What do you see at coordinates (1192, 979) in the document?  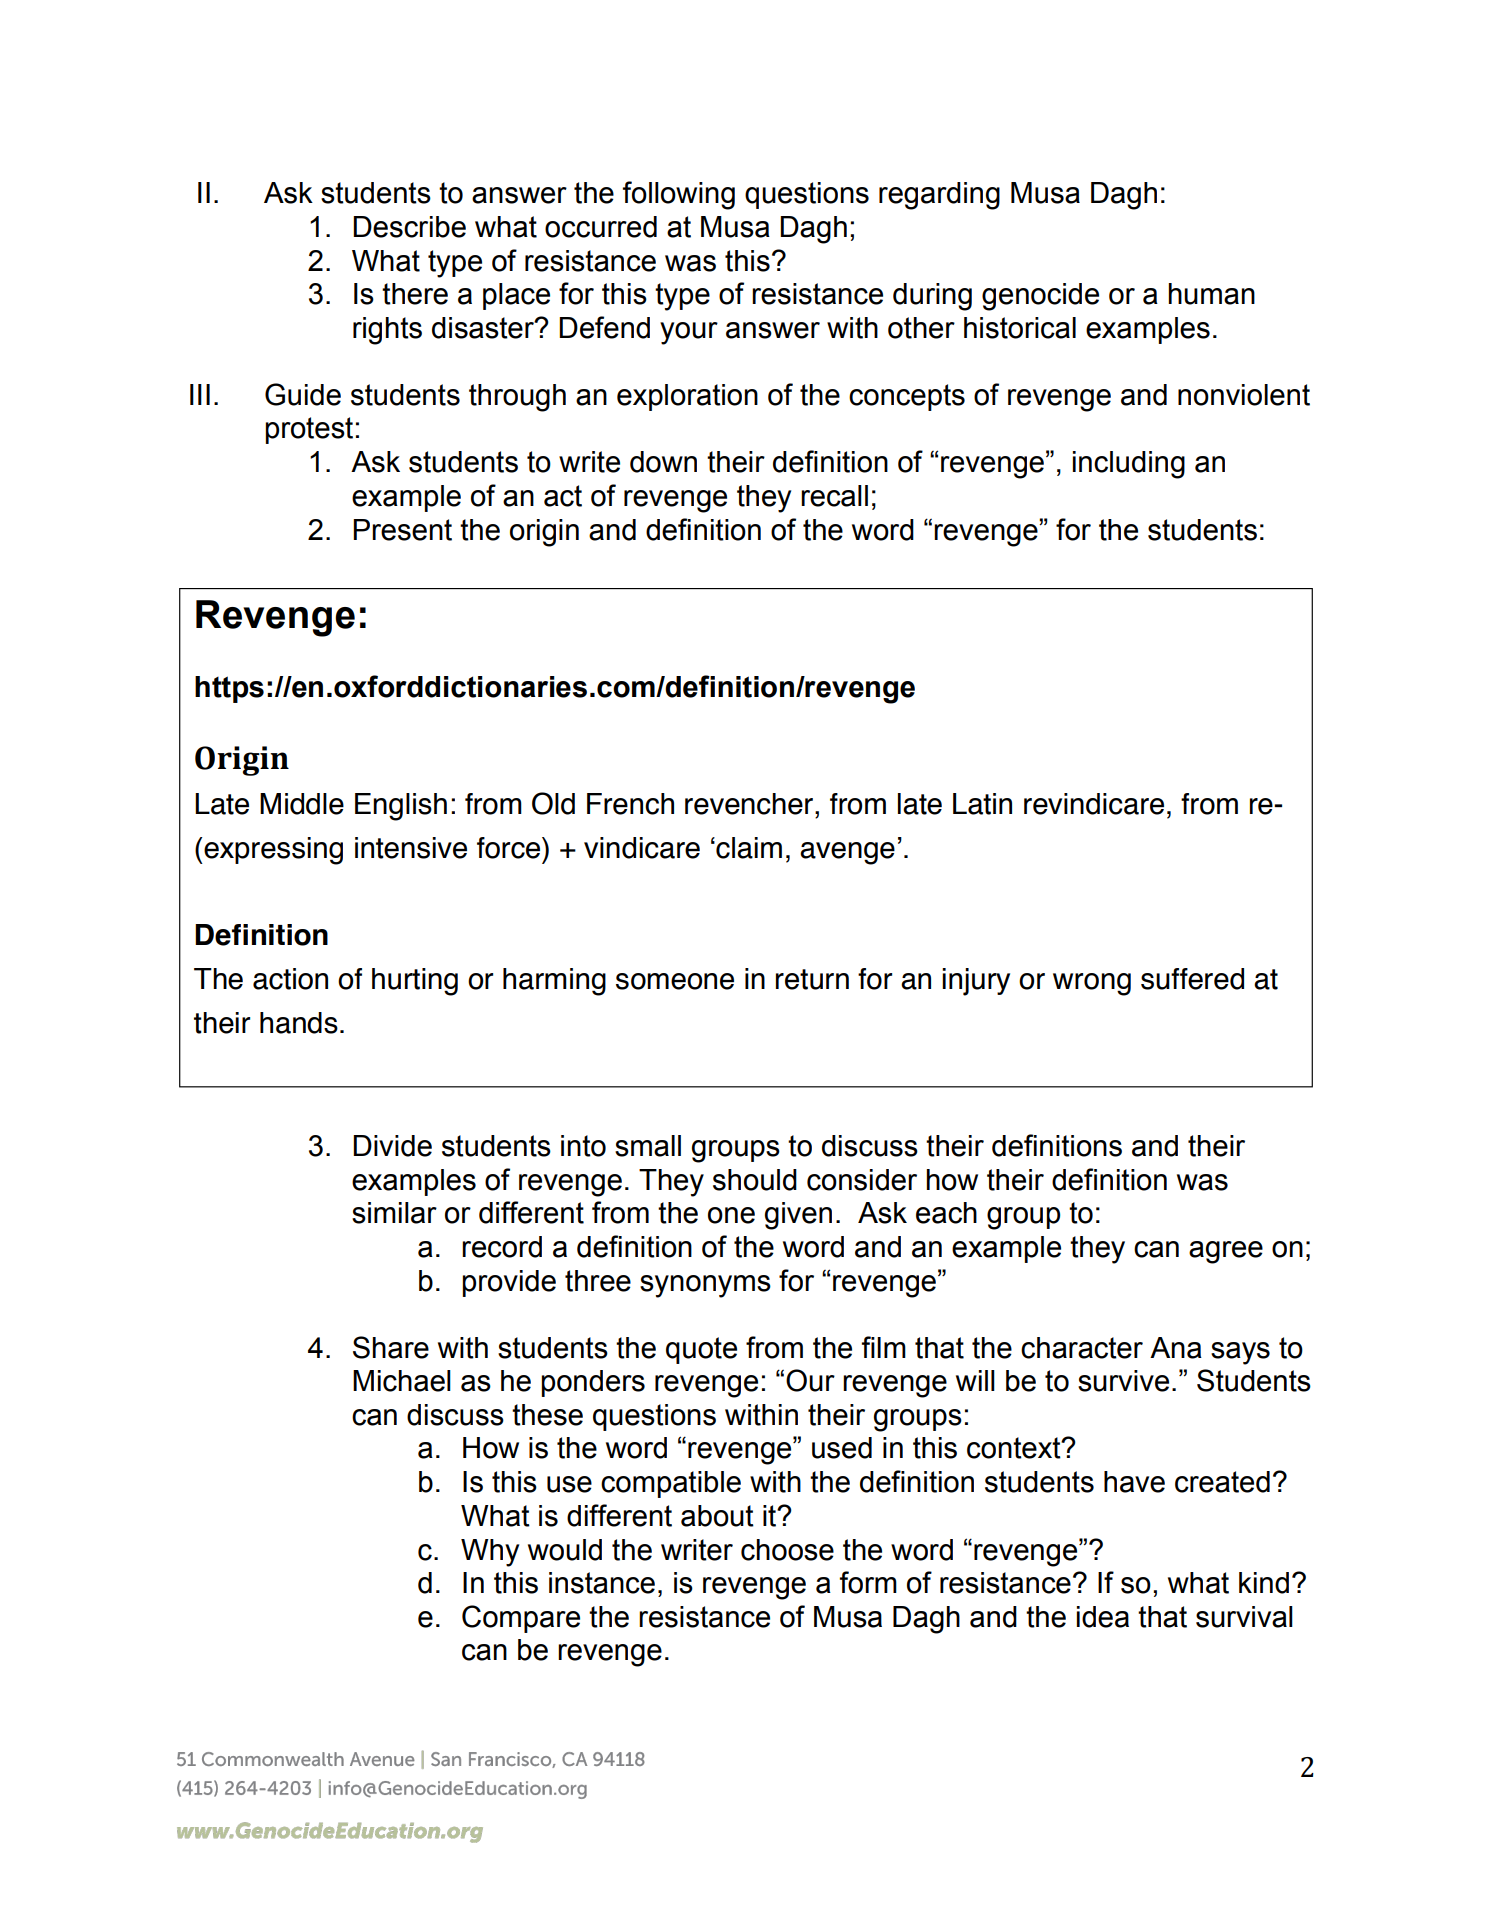 I see `suffered` at bounding box center [1192, 979].
